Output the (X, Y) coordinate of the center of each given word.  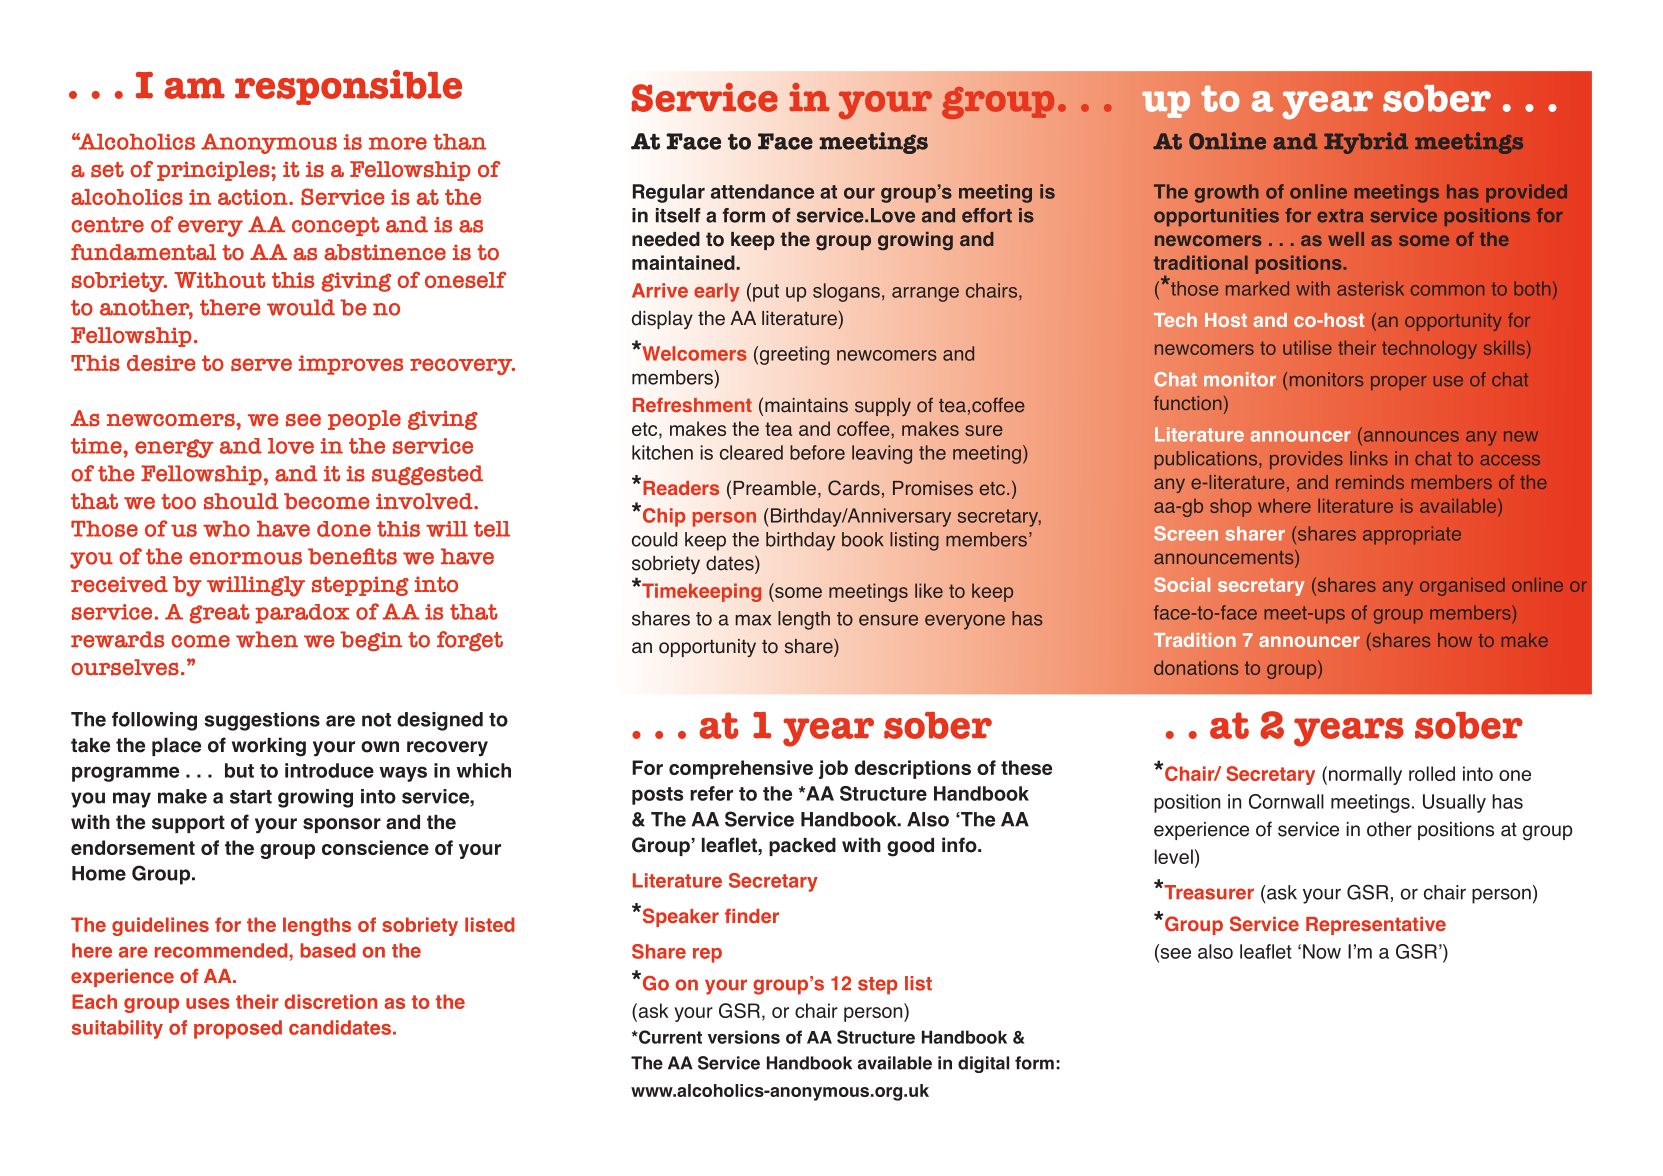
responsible (348, 87)
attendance (762, 191)
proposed (238, 1029)
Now (1322, 951)
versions (744, 1037)
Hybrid (1366, 143)
